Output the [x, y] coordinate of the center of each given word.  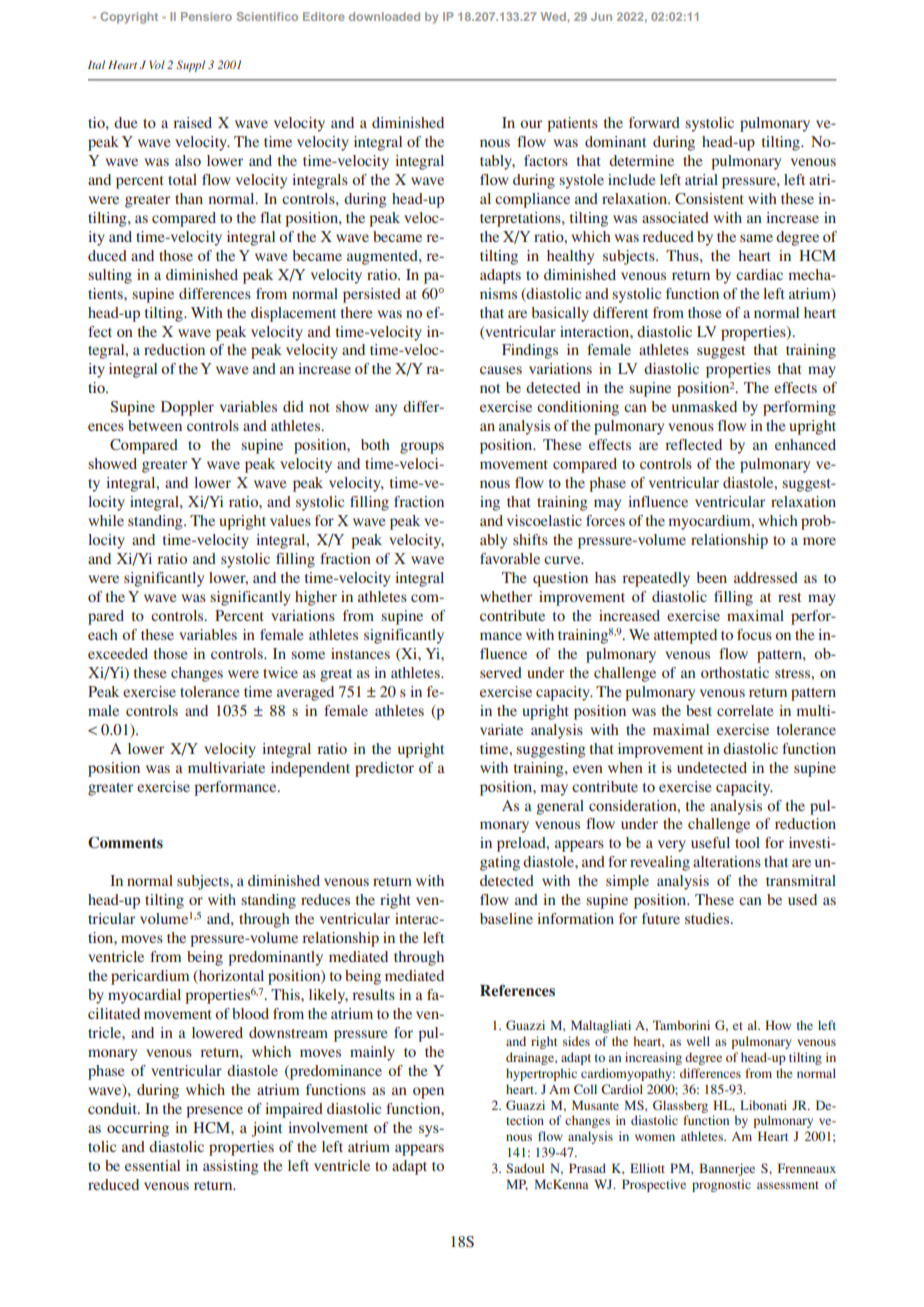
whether [506, 596]
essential [152, 1165]
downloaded [384, 16]
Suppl [190, 66]
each [103, 634]
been [711, 577]
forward [654, 122]
